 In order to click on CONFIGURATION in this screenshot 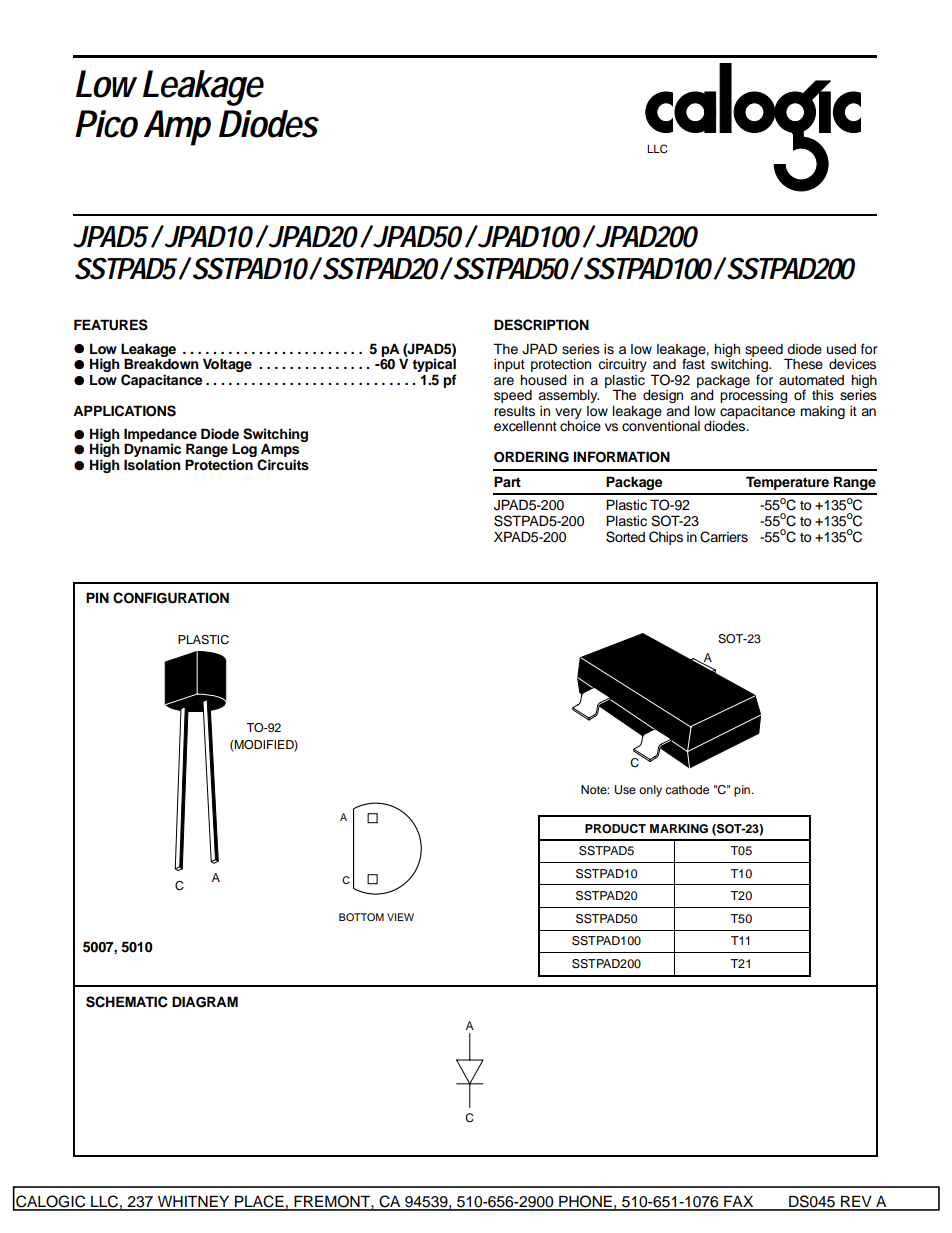, I will do `click(171, 598)`.
